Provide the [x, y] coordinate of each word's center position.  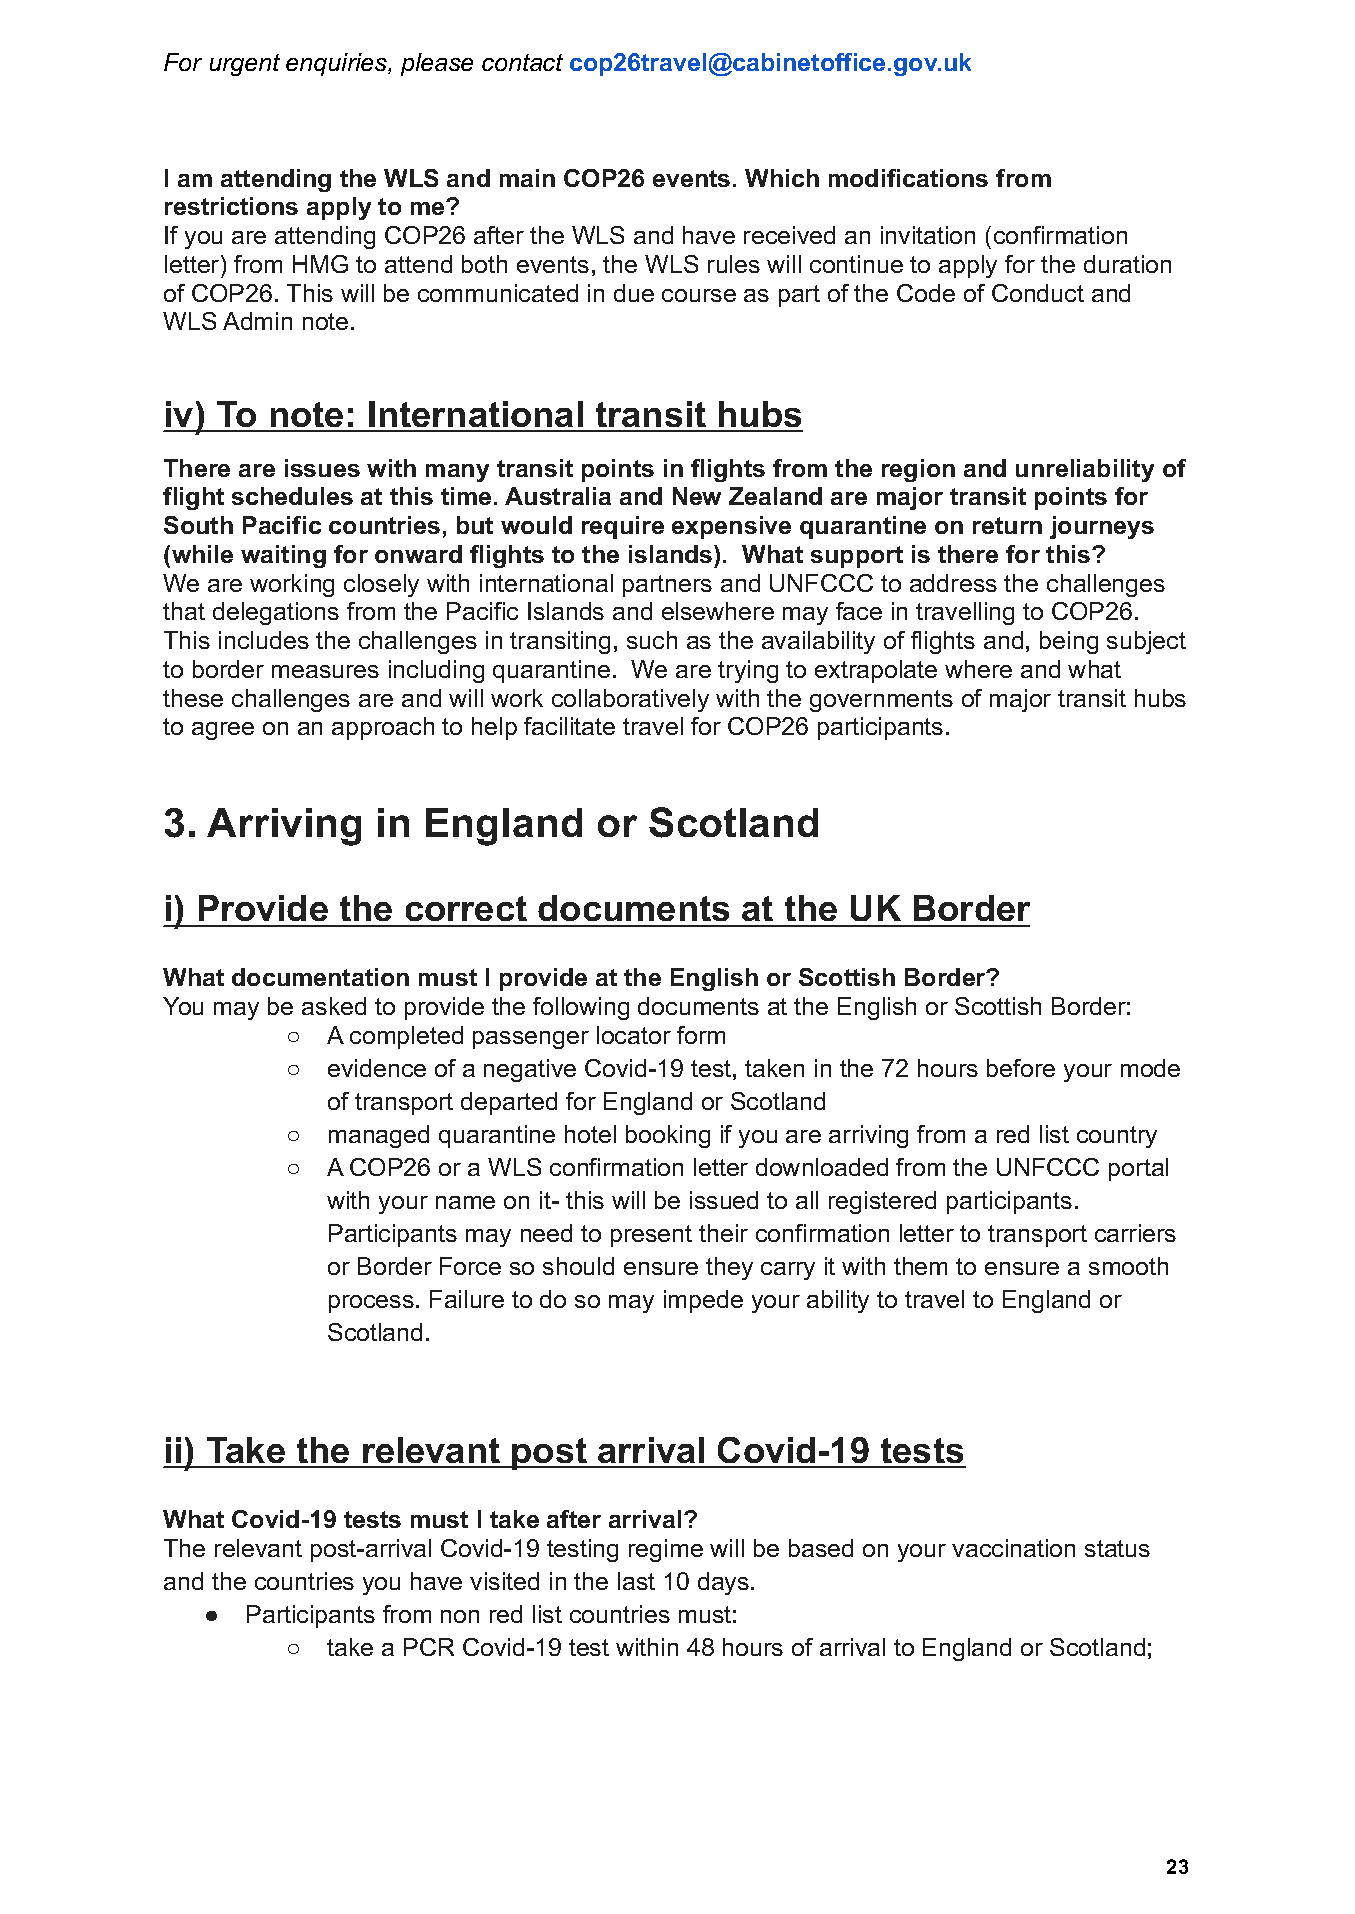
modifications [908, 178]
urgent [245, 65]
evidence [377, 1068]
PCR [429, 1647]
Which [782, 178]
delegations [276, 613]
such [652, 640]
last [636, 1581]
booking [668, 1136]
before [1021, 1068]
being [1069, 642]
